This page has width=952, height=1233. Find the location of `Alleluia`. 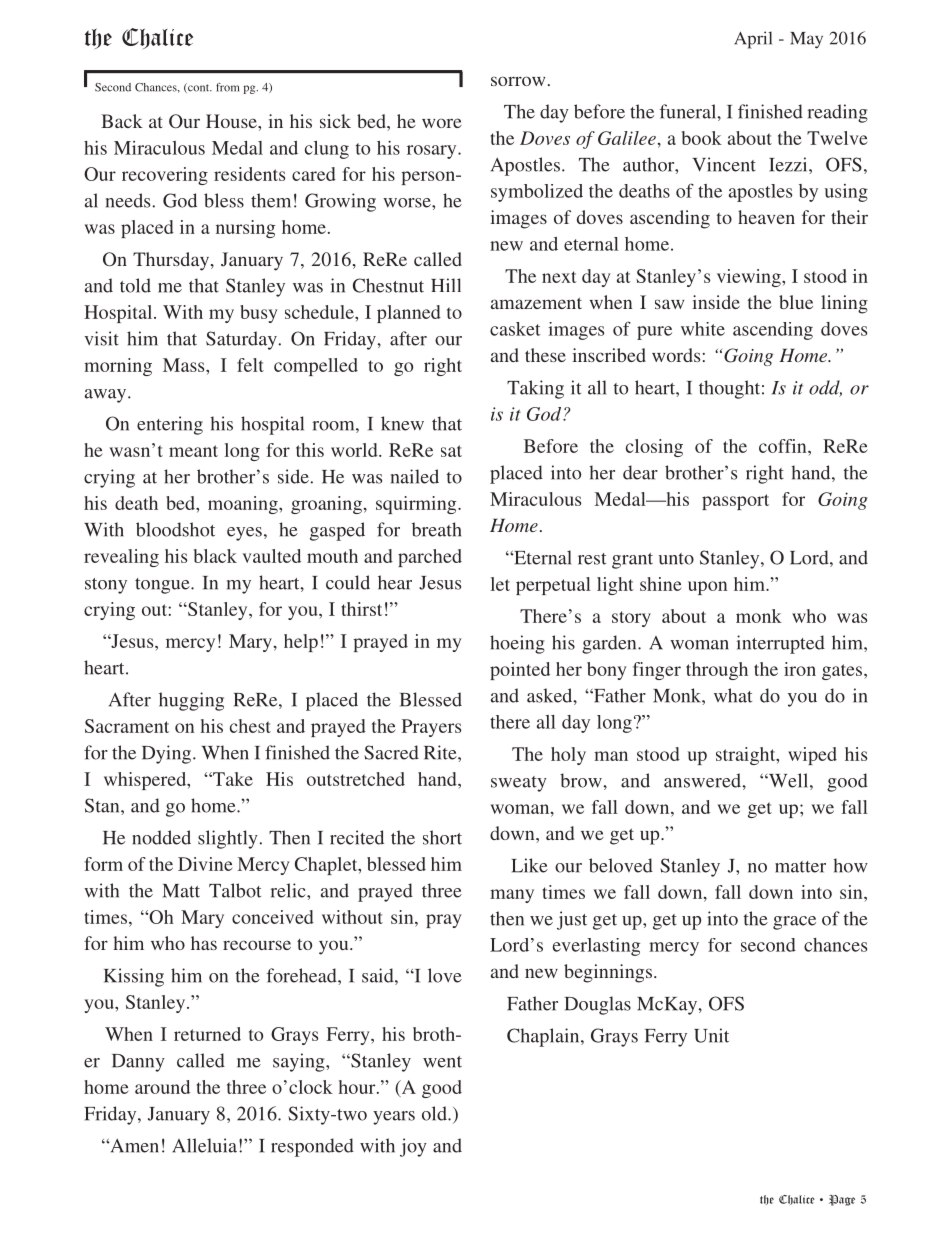

Alleluia is located at coordinates (204, 1145).
